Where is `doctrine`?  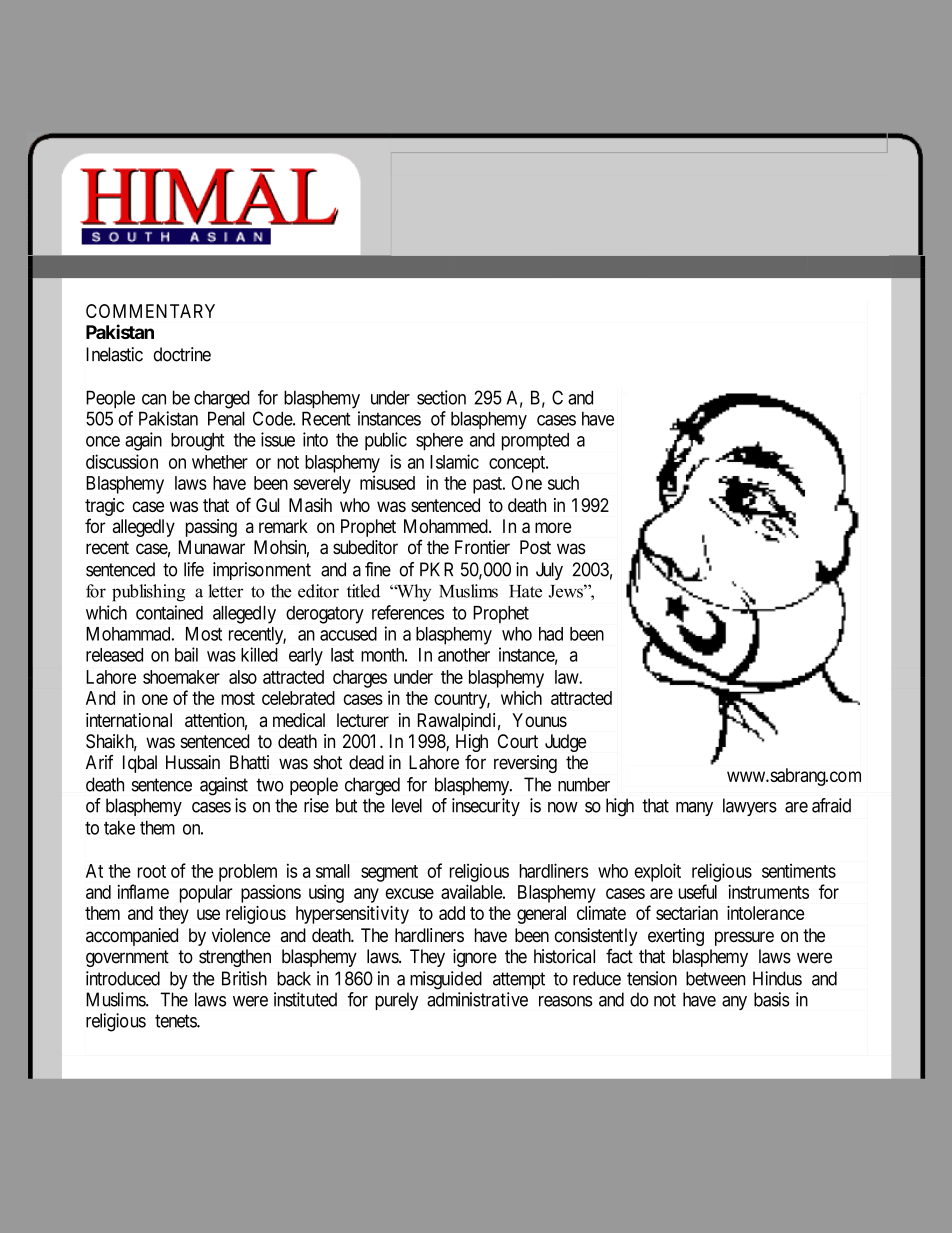 doctrine is located at coordinates (182, 354).
